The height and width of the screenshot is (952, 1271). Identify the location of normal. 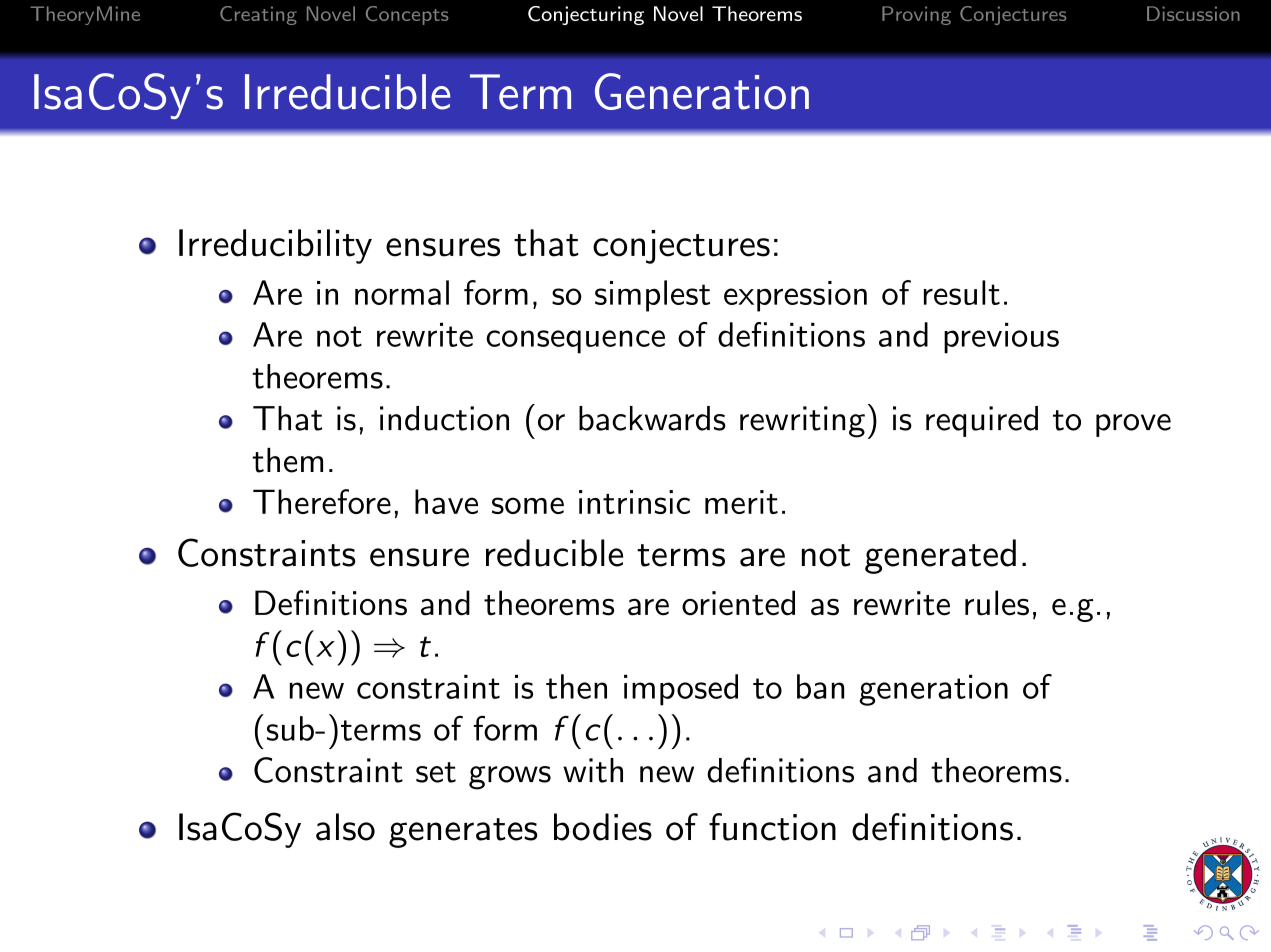
(402, 292).
